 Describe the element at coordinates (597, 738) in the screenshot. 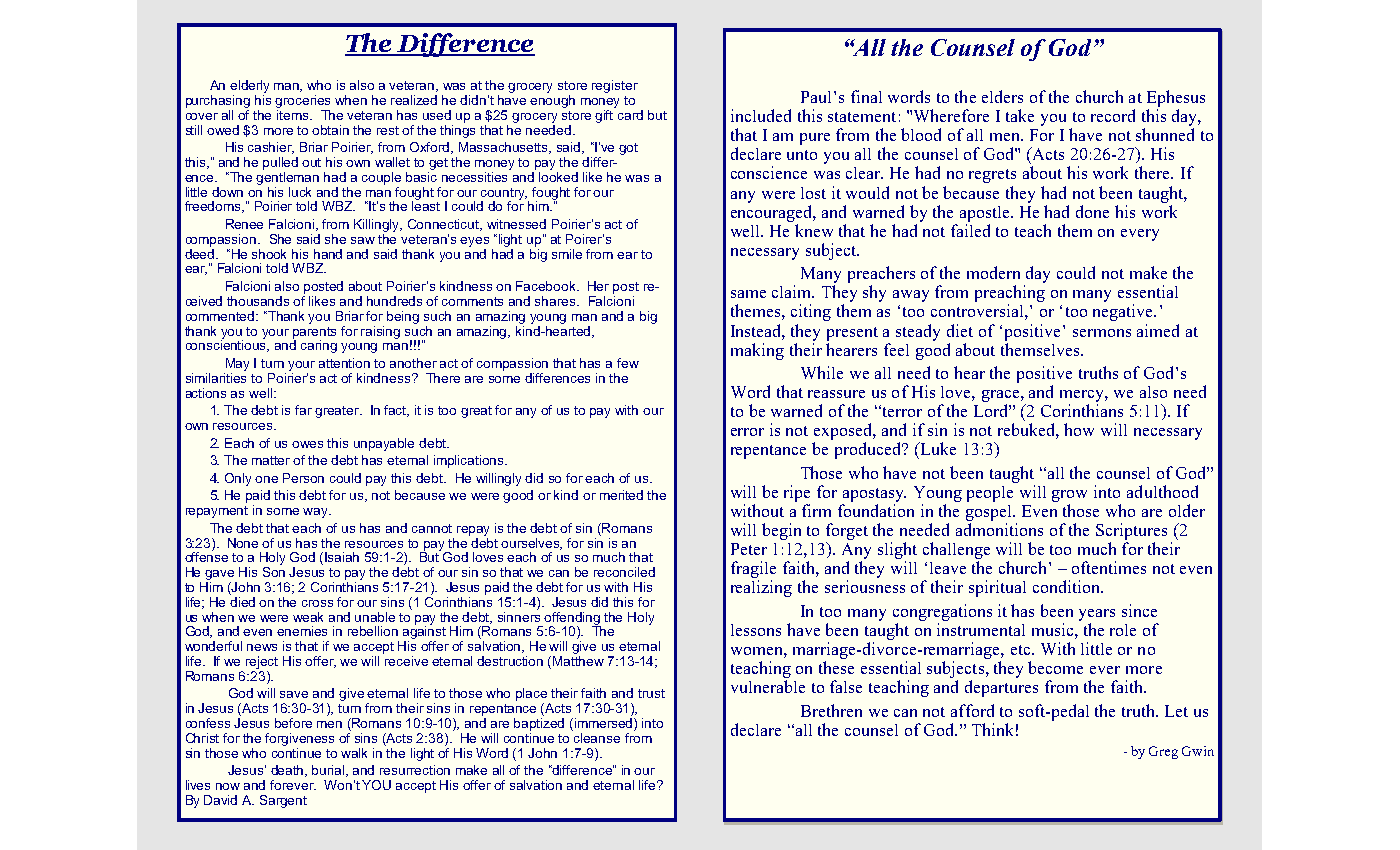

I see `cleanse` at that location.
